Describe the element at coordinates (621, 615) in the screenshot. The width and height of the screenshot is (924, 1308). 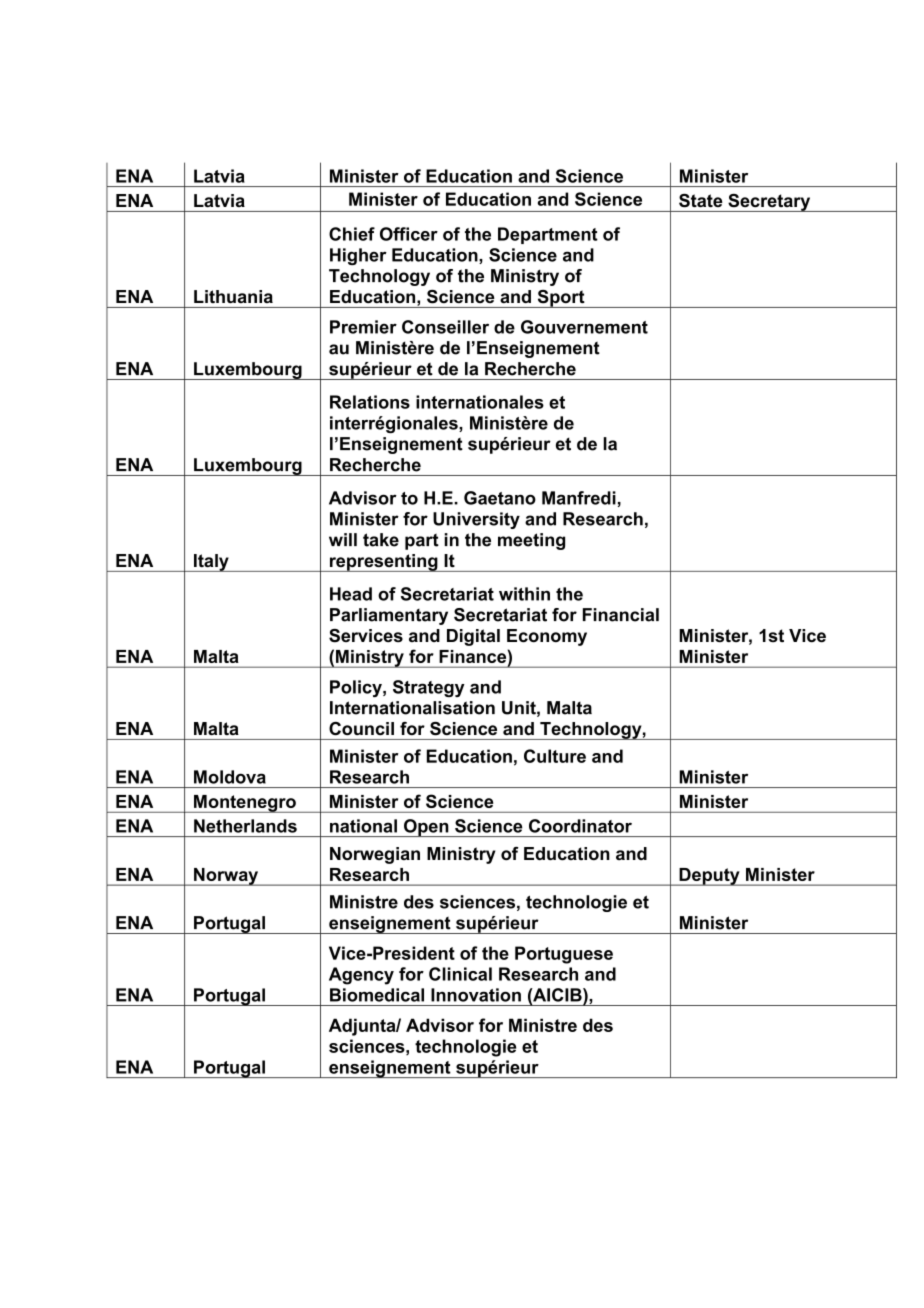
I see `Financial` at that location.
